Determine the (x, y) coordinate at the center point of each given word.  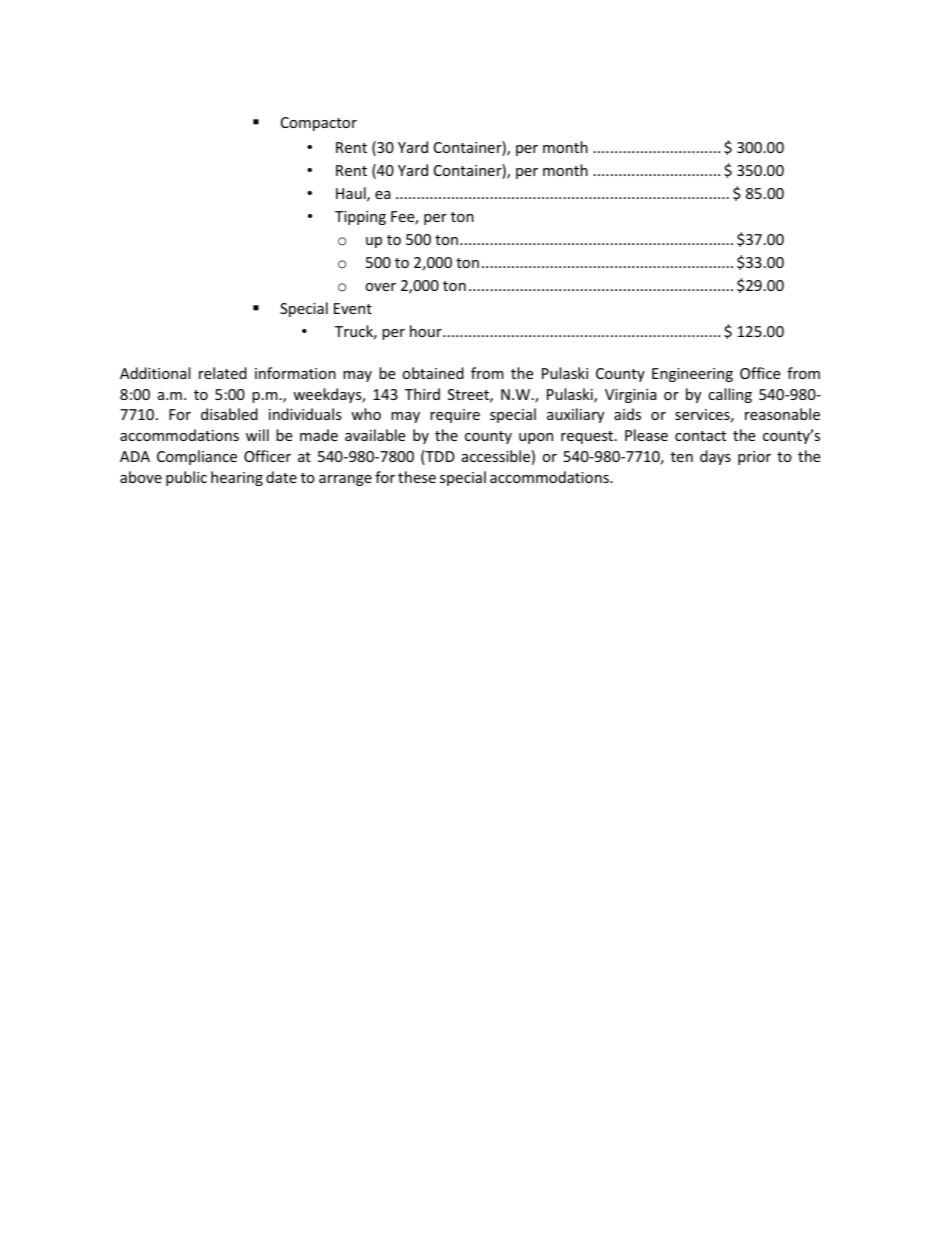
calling (730, 395)
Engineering (692, 375)
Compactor (319, 124)
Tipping (360, 218)
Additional (155, 373)
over (380, 287)
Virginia (631, 396)
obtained (433, 373)
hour (427, 331)
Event (353, 308)
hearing (237, 478)
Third (422, 394)
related (223, 373)
